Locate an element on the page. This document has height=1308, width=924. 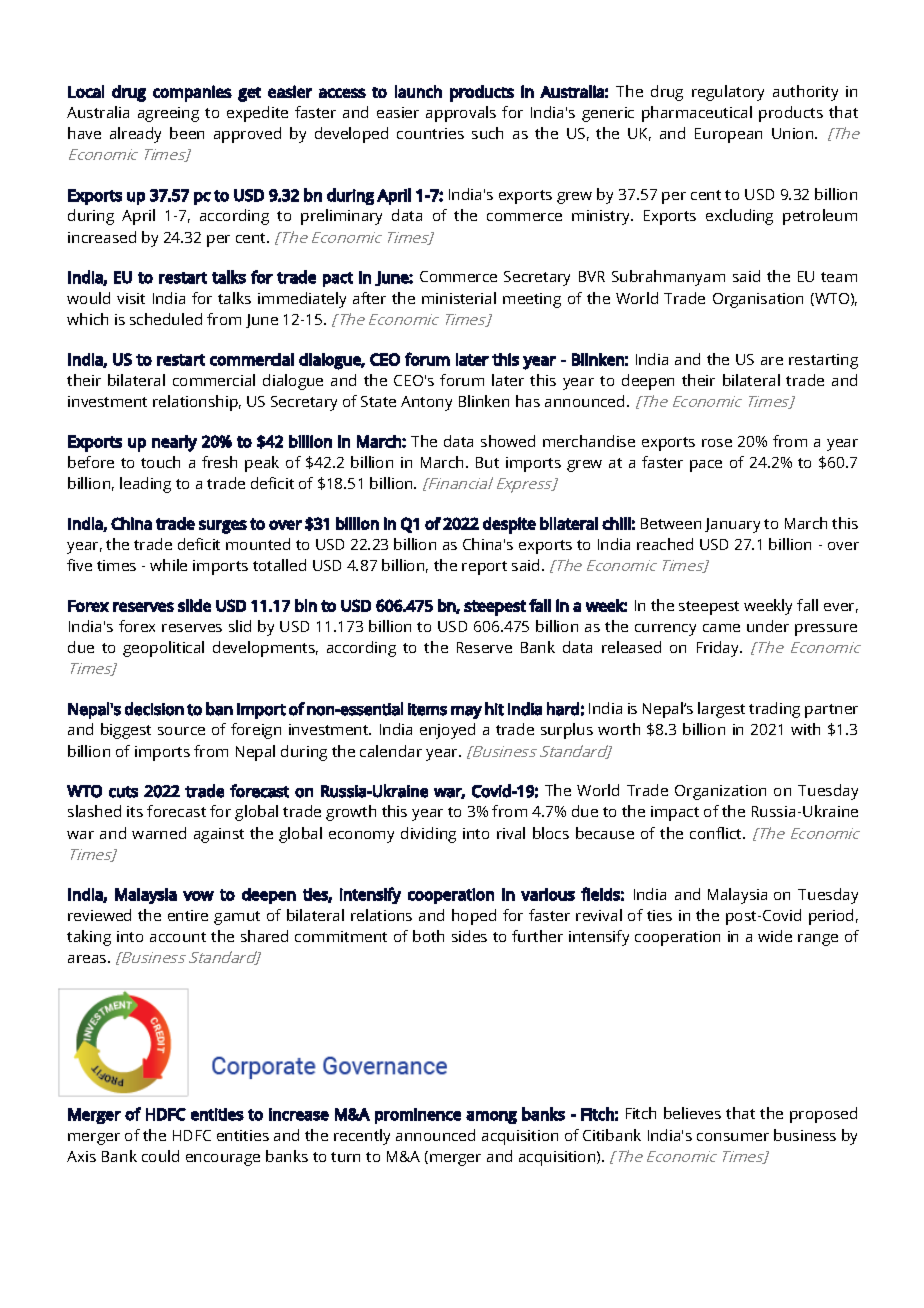
agreeing is located at coordinates (168, 114).
